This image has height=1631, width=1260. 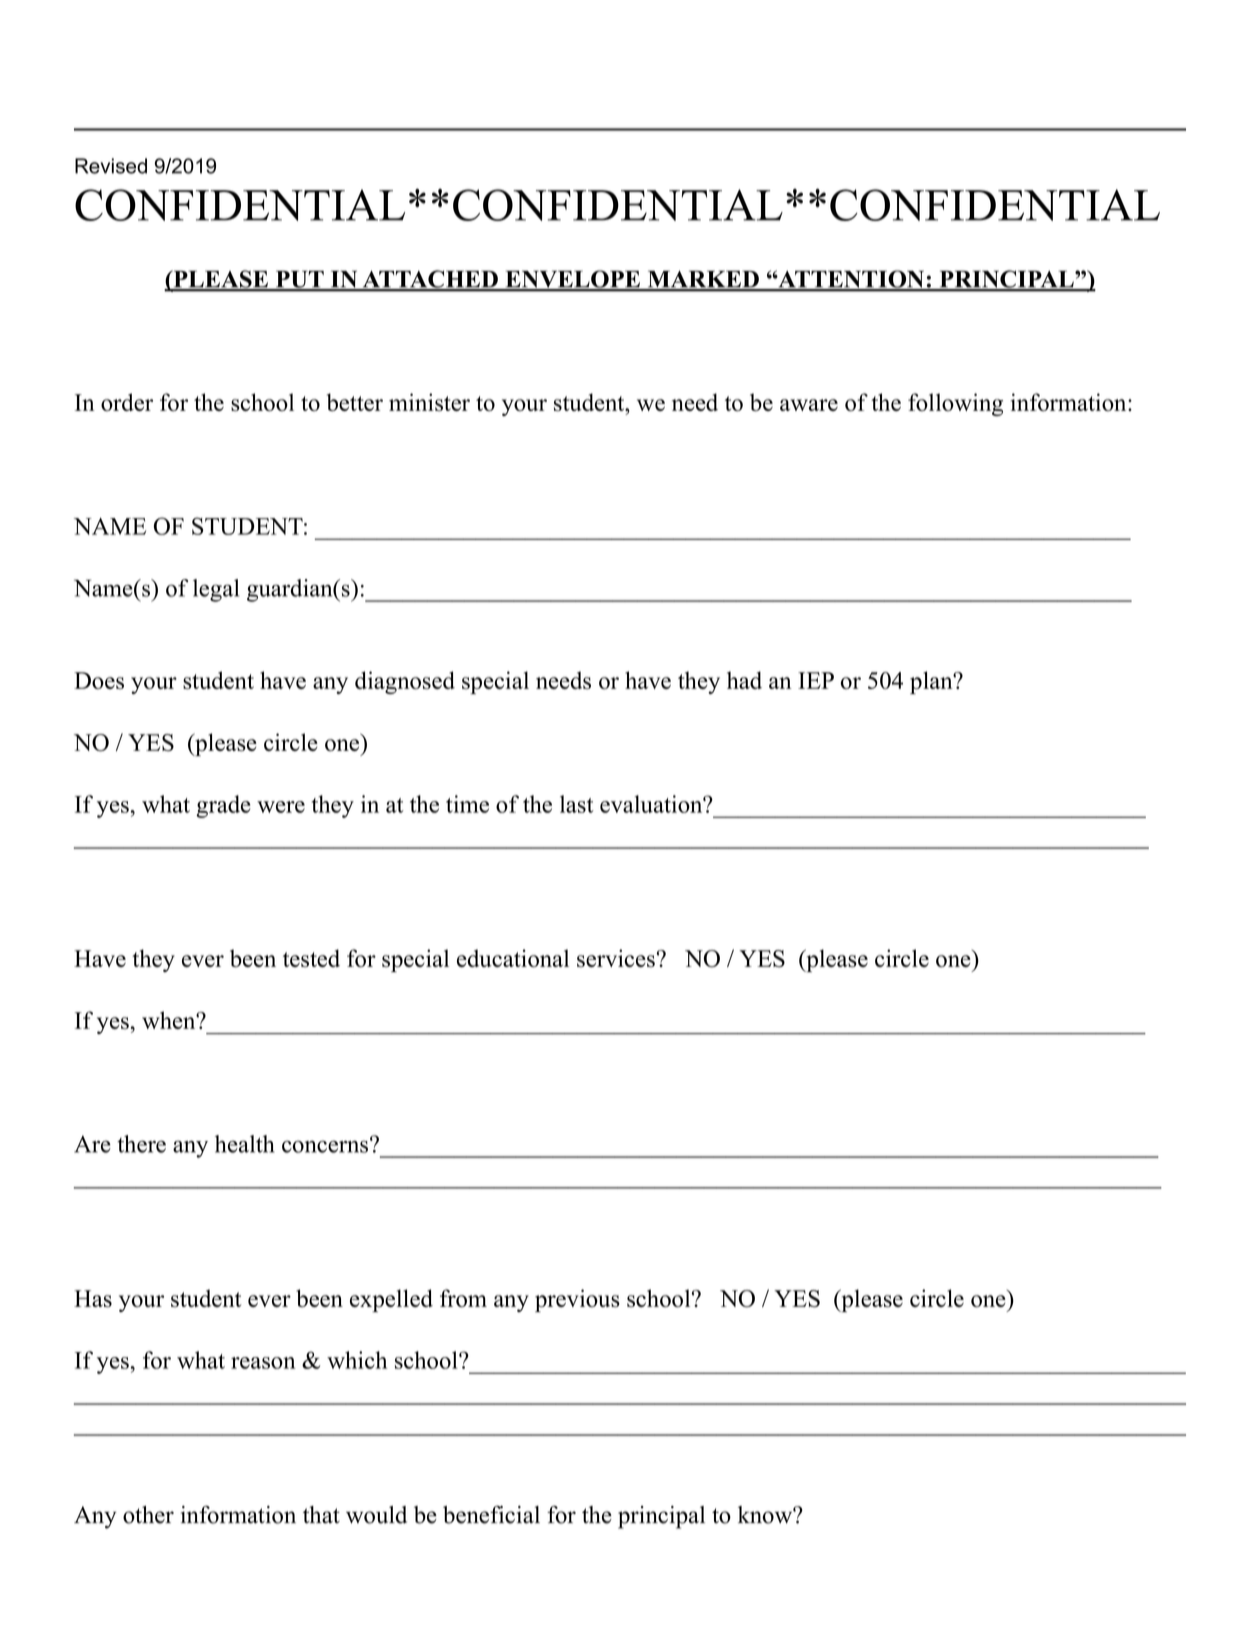 I want to click on IEP, so click(x=816, y=680).
